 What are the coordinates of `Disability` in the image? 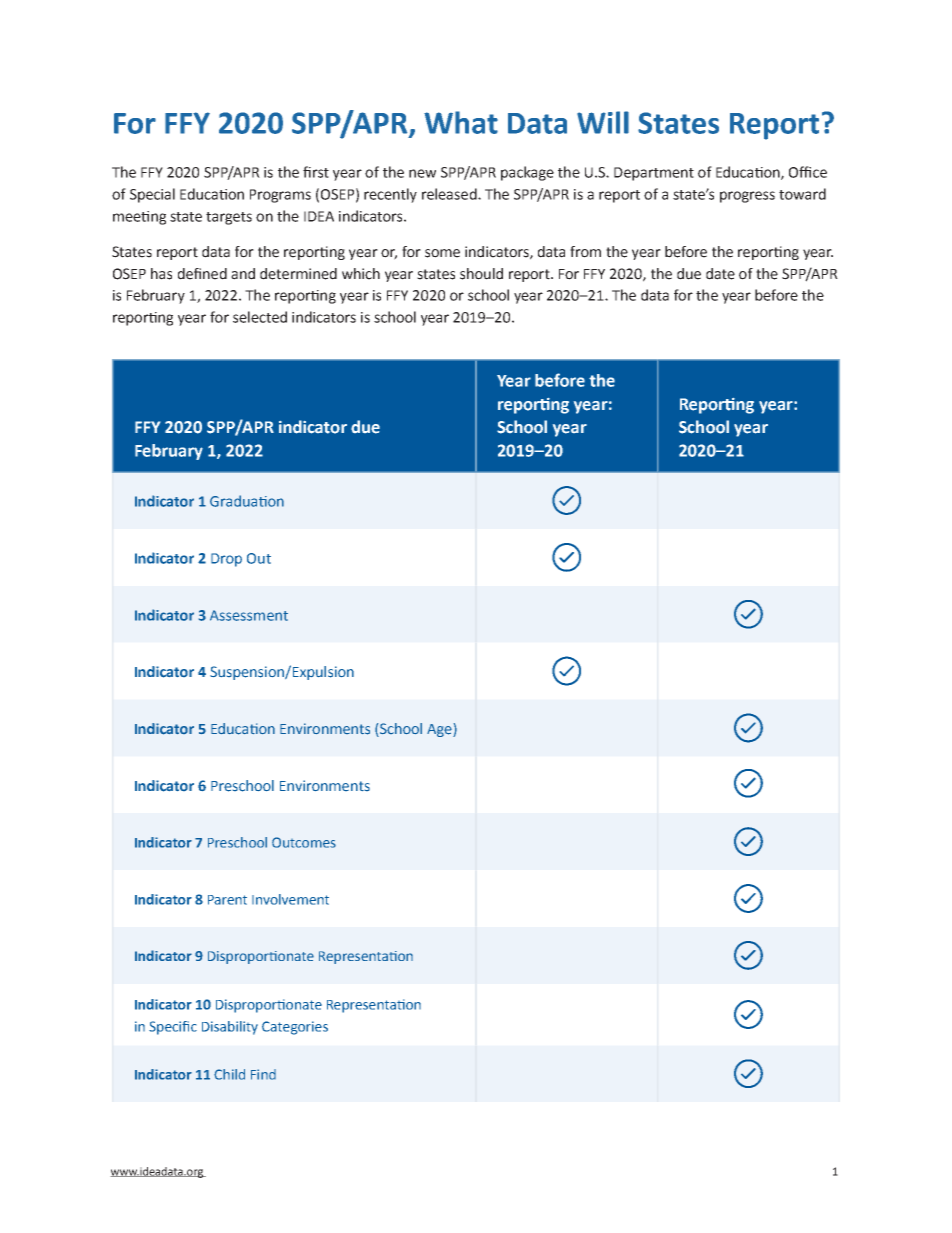 It's located at (230, 1028).
